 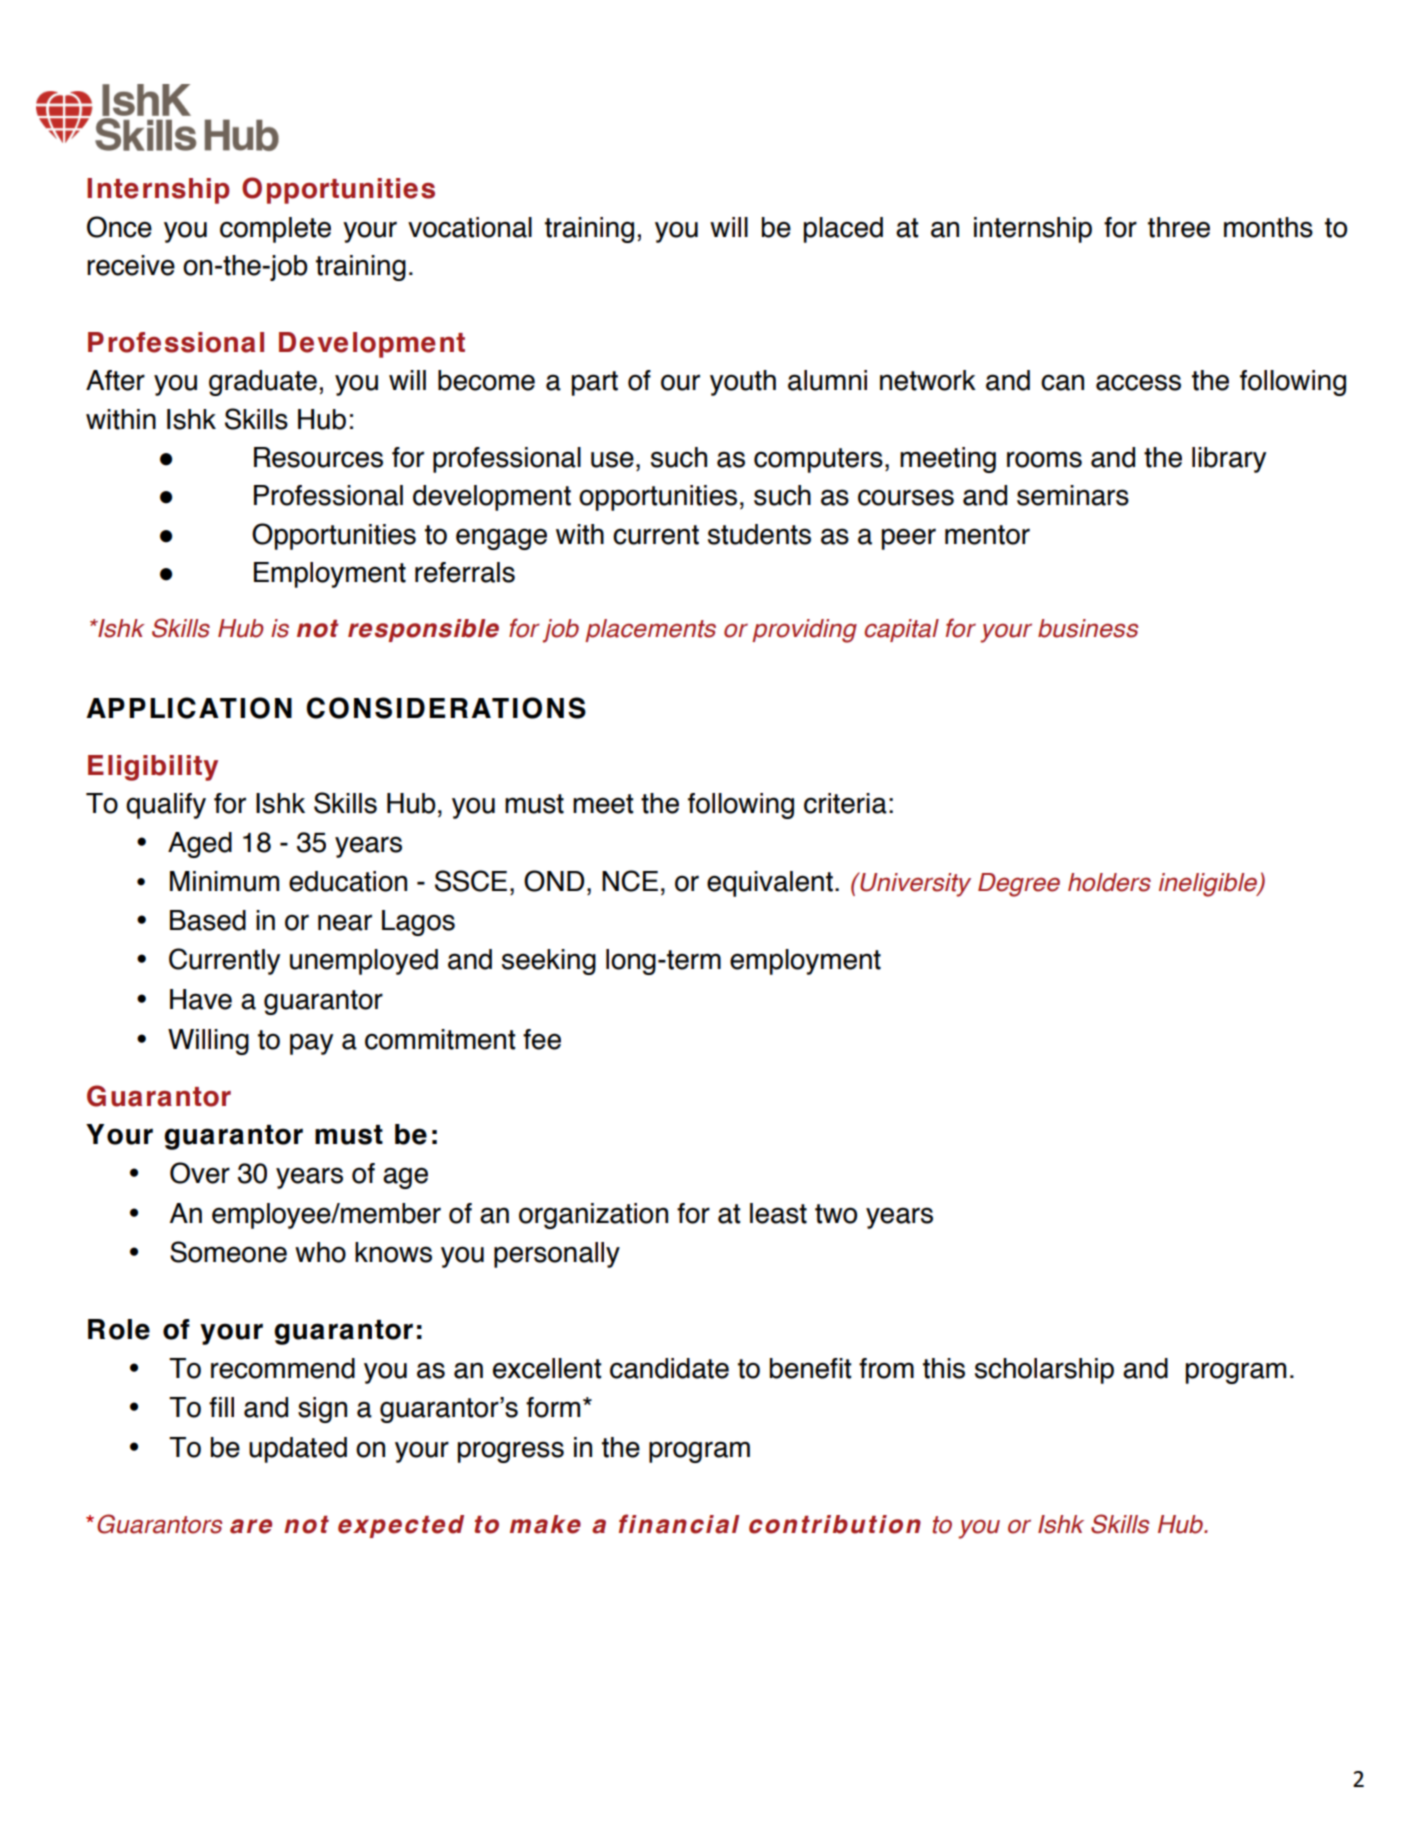 I want to click on complete, so click(x=275, y=230).
